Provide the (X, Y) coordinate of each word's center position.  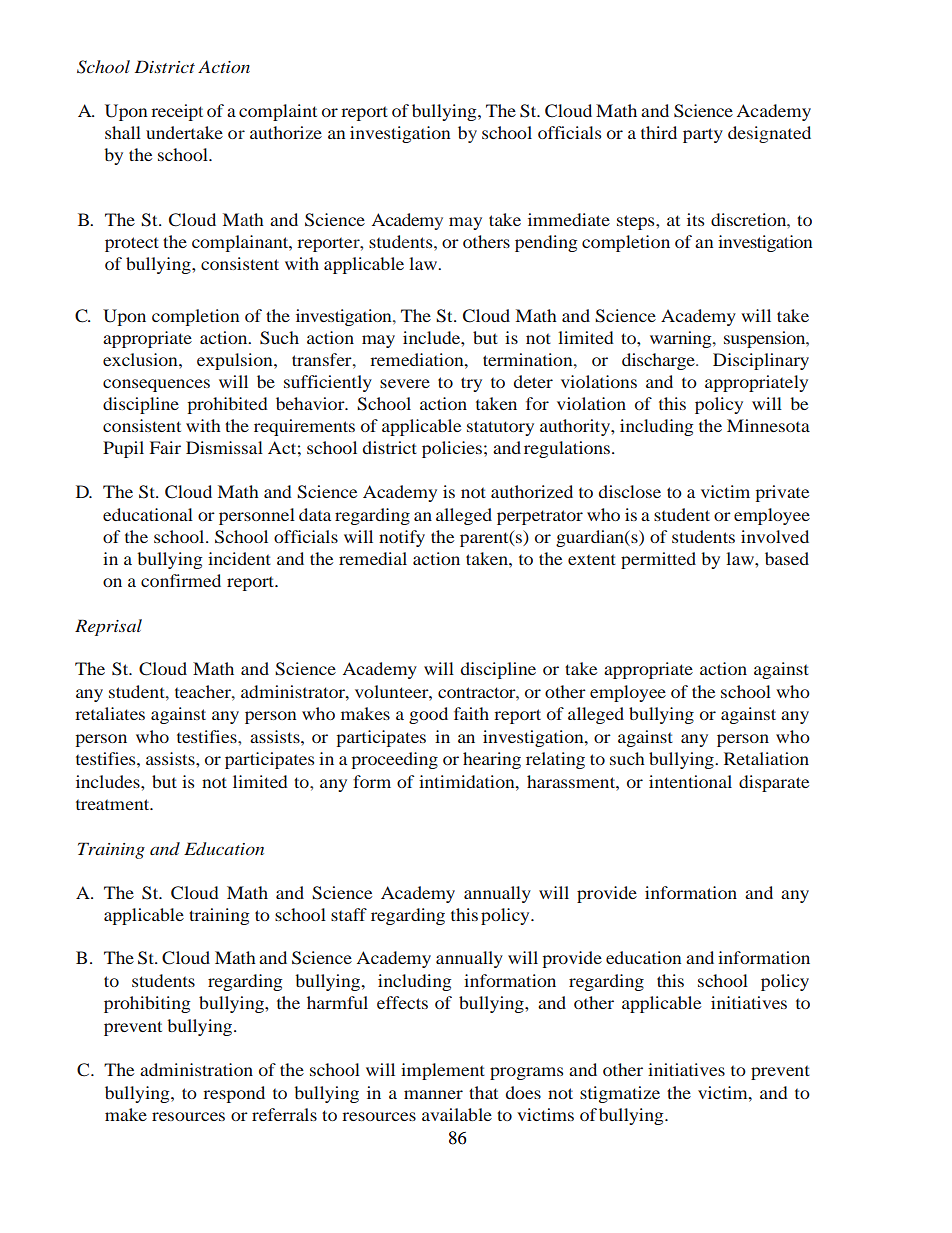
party (703, 135)
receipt (177, 112)
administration (196, 1069)
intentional (690, 781)
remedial (373, 558)
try (471, 384)
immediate (569, 219)
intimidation (468, 781)
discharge (659, 361)
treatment (114, 804)
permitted (658, 560)
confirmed (181, 580)
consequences (156, 385)
